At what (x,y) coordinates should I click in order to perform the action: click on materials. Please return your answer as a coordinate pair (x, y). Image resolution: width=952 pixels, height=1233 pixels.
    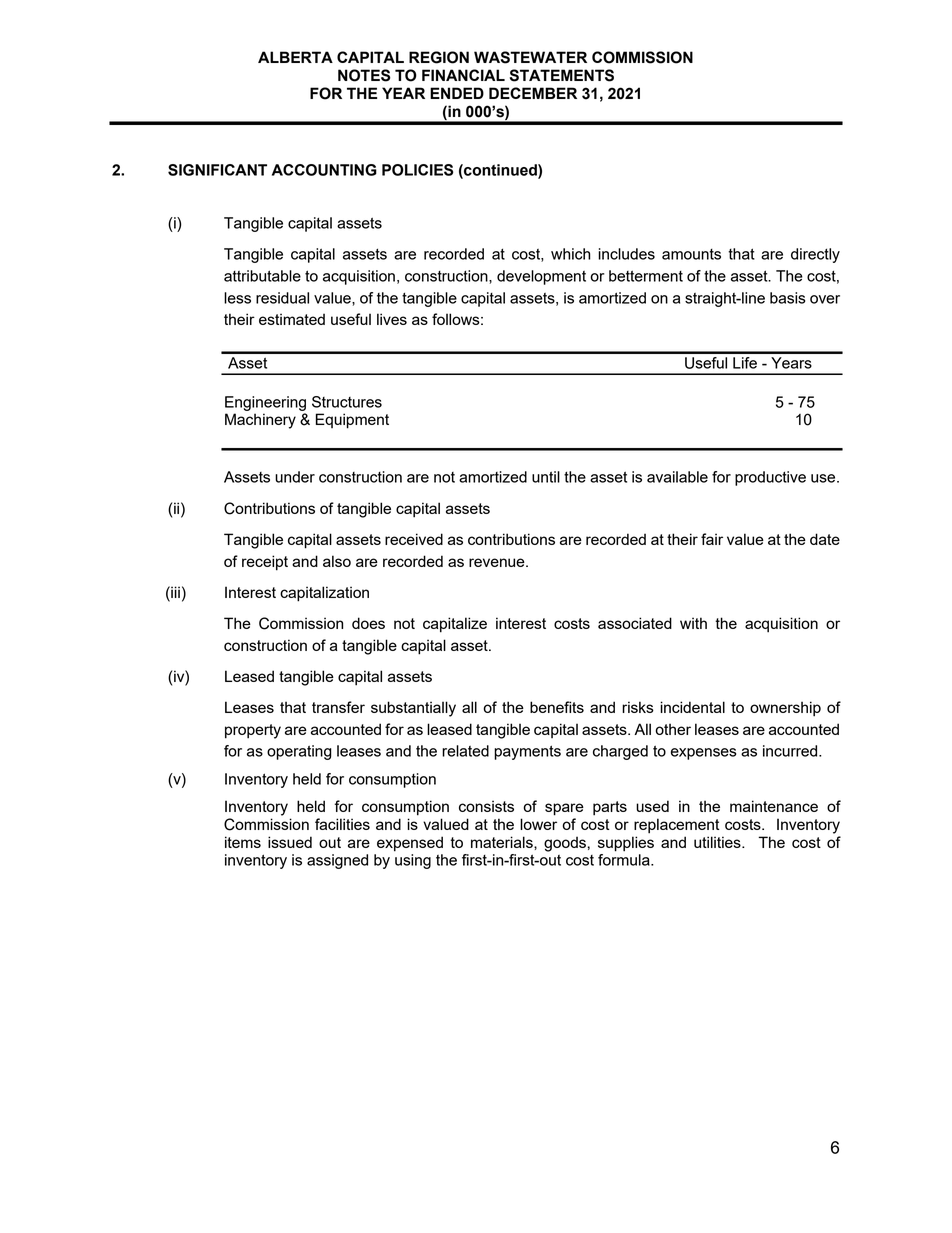
    Looking at the image, I should click on (503, 842).
